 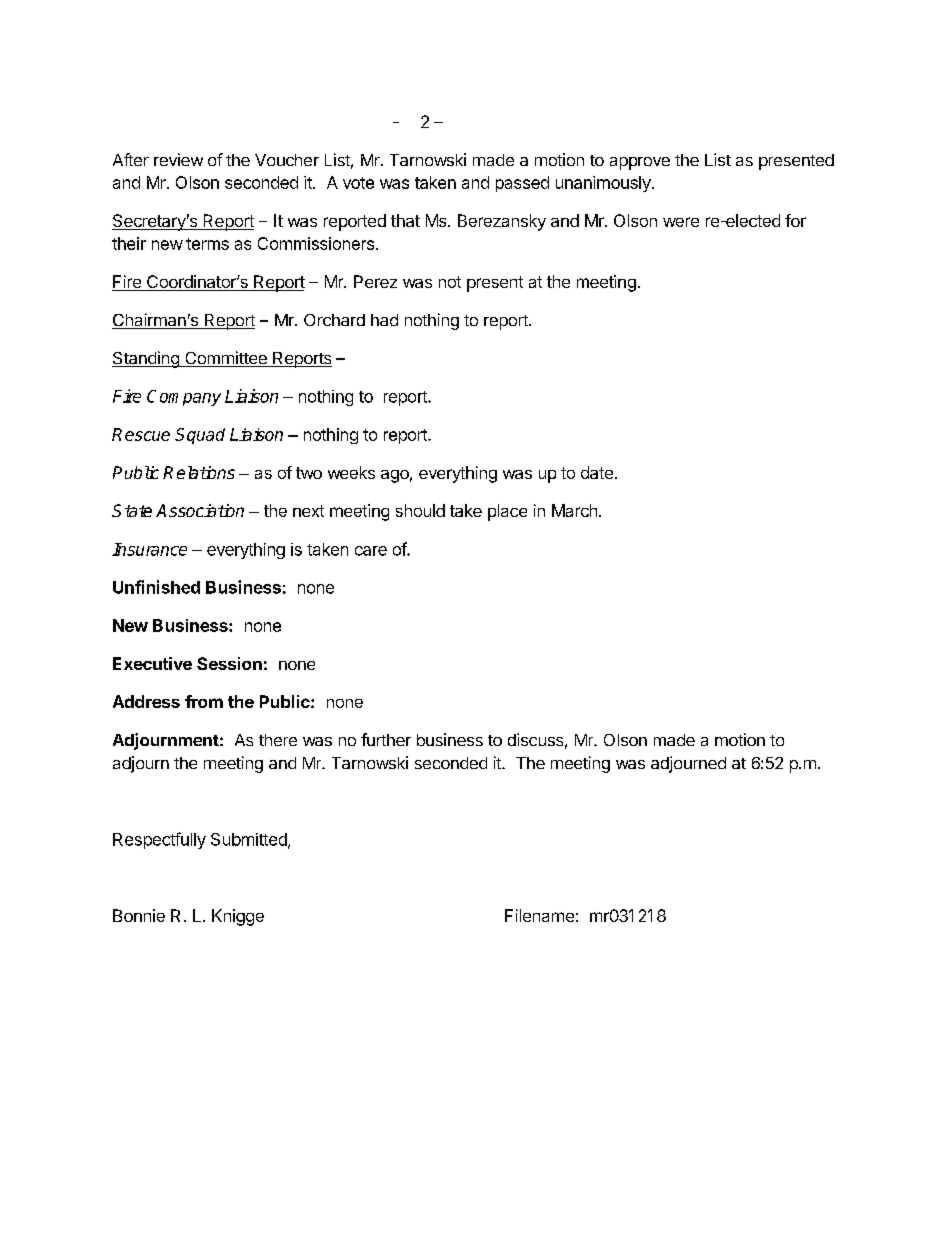 I want to click on Bonnie, so click(x=139, y=915).
